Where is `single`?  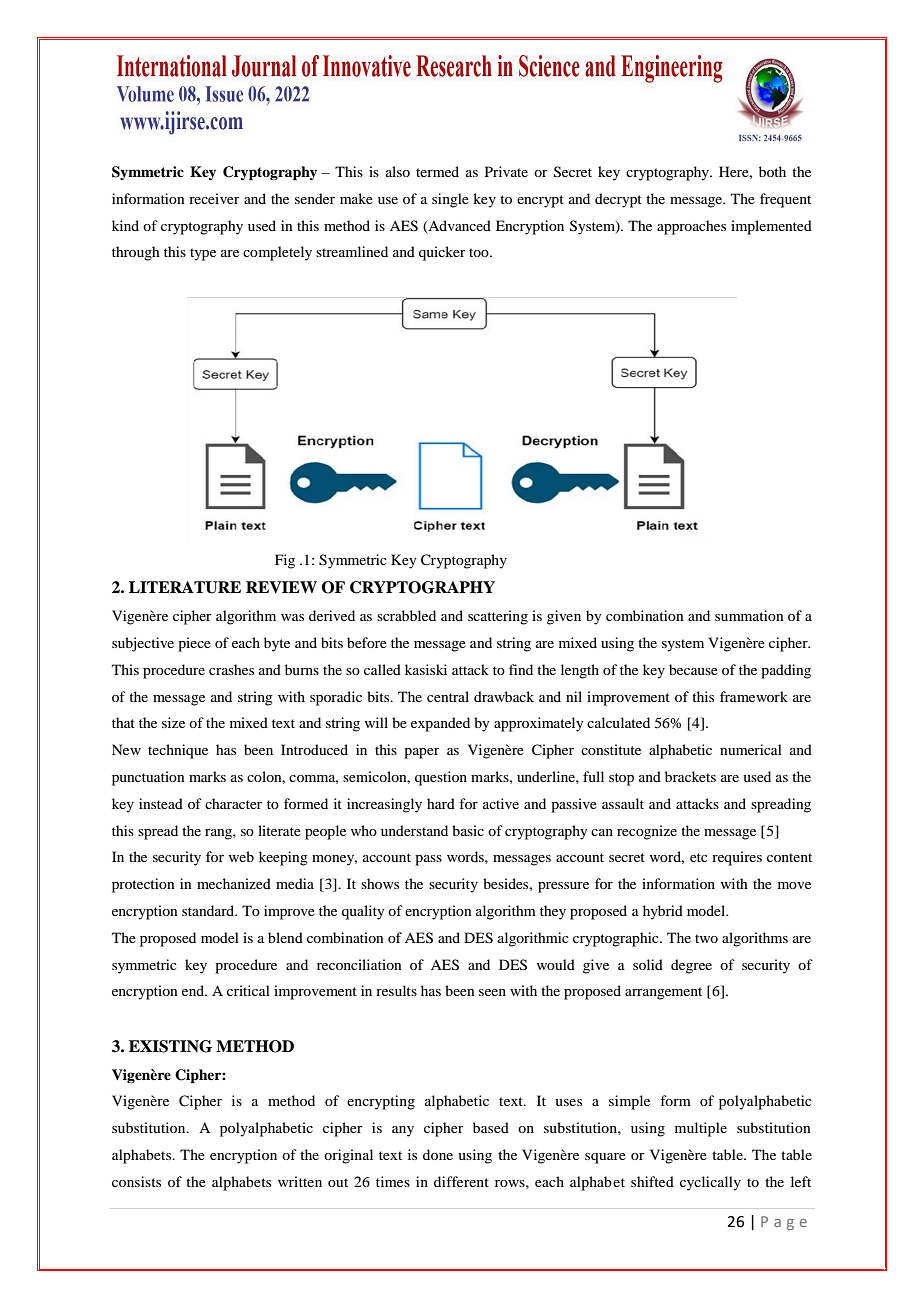
single is located at coordinates (450, 200).
